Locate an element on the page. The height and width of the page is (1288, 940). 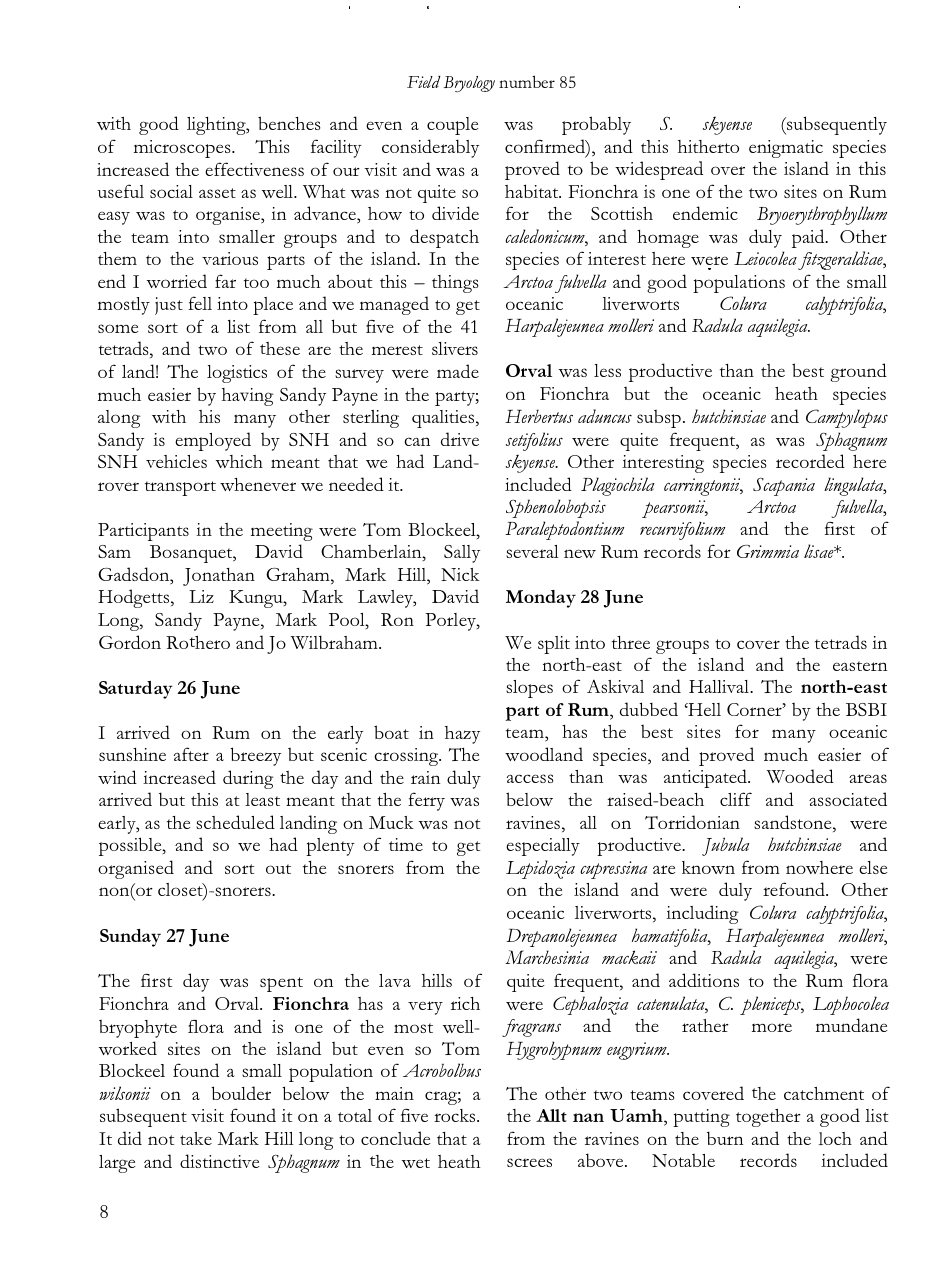
Liz is located at coordinates (201, 596).
